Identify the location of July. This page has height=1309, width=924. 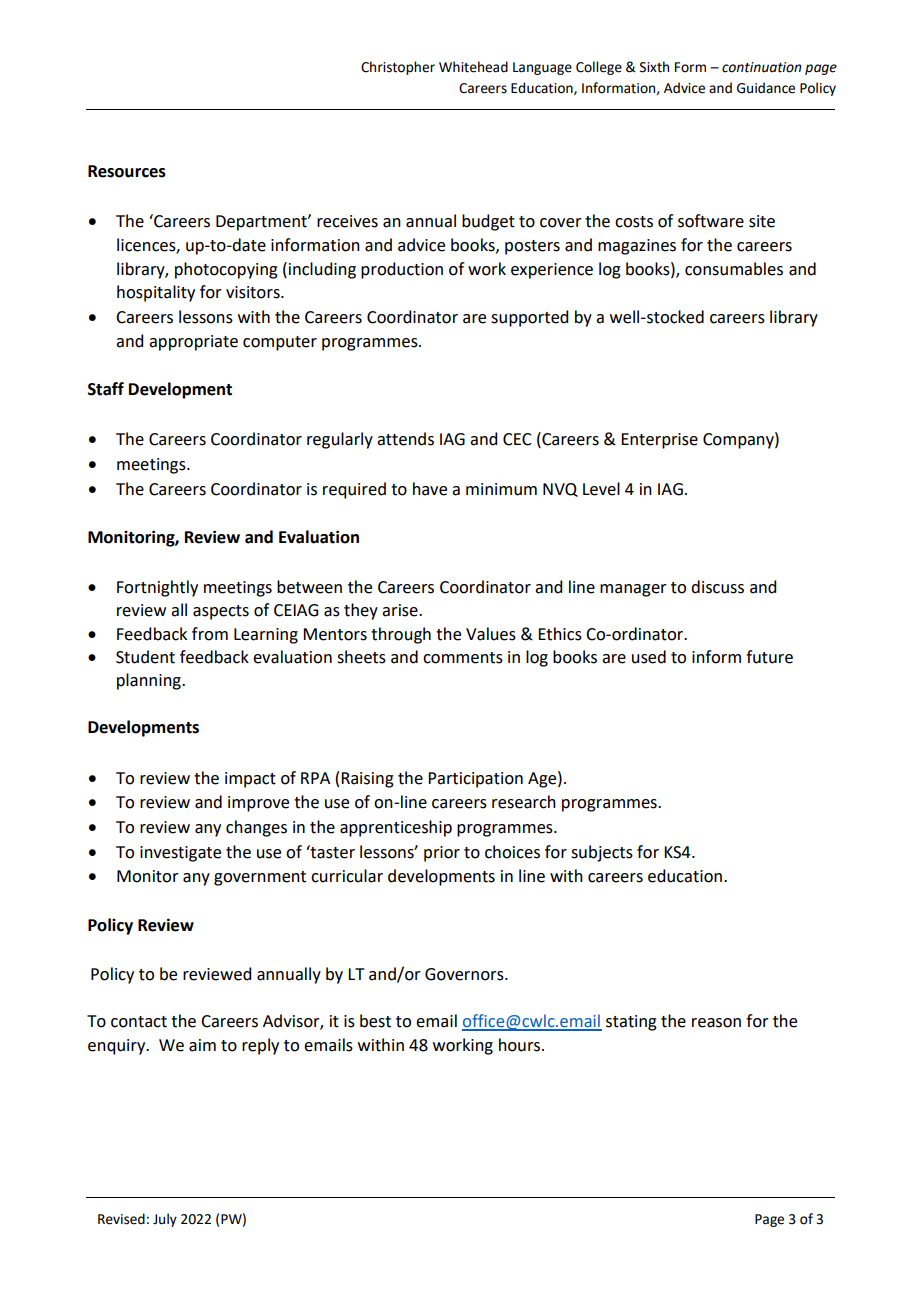
(165, 1220).
